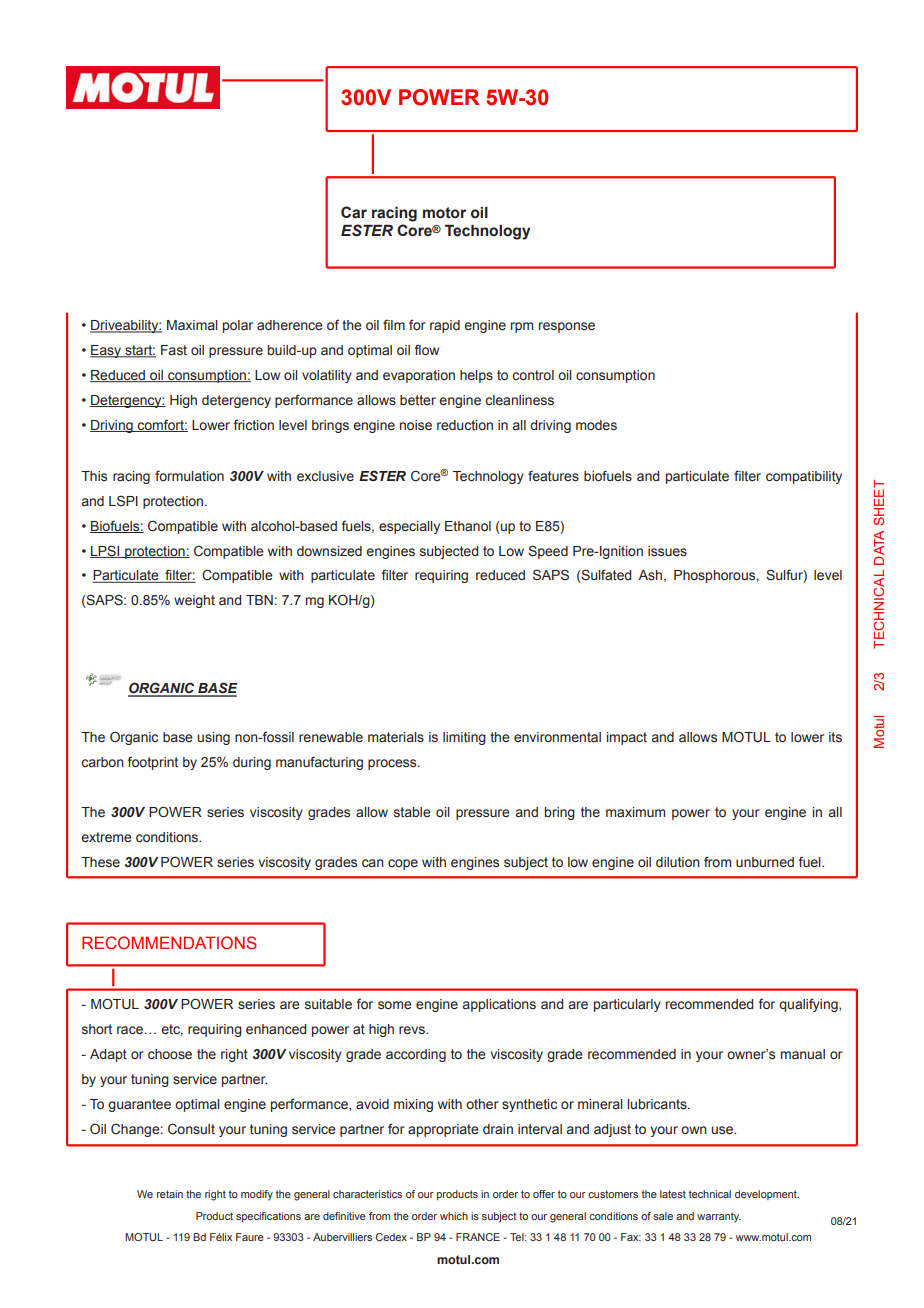  I want to click on its, so click(835, 737).
